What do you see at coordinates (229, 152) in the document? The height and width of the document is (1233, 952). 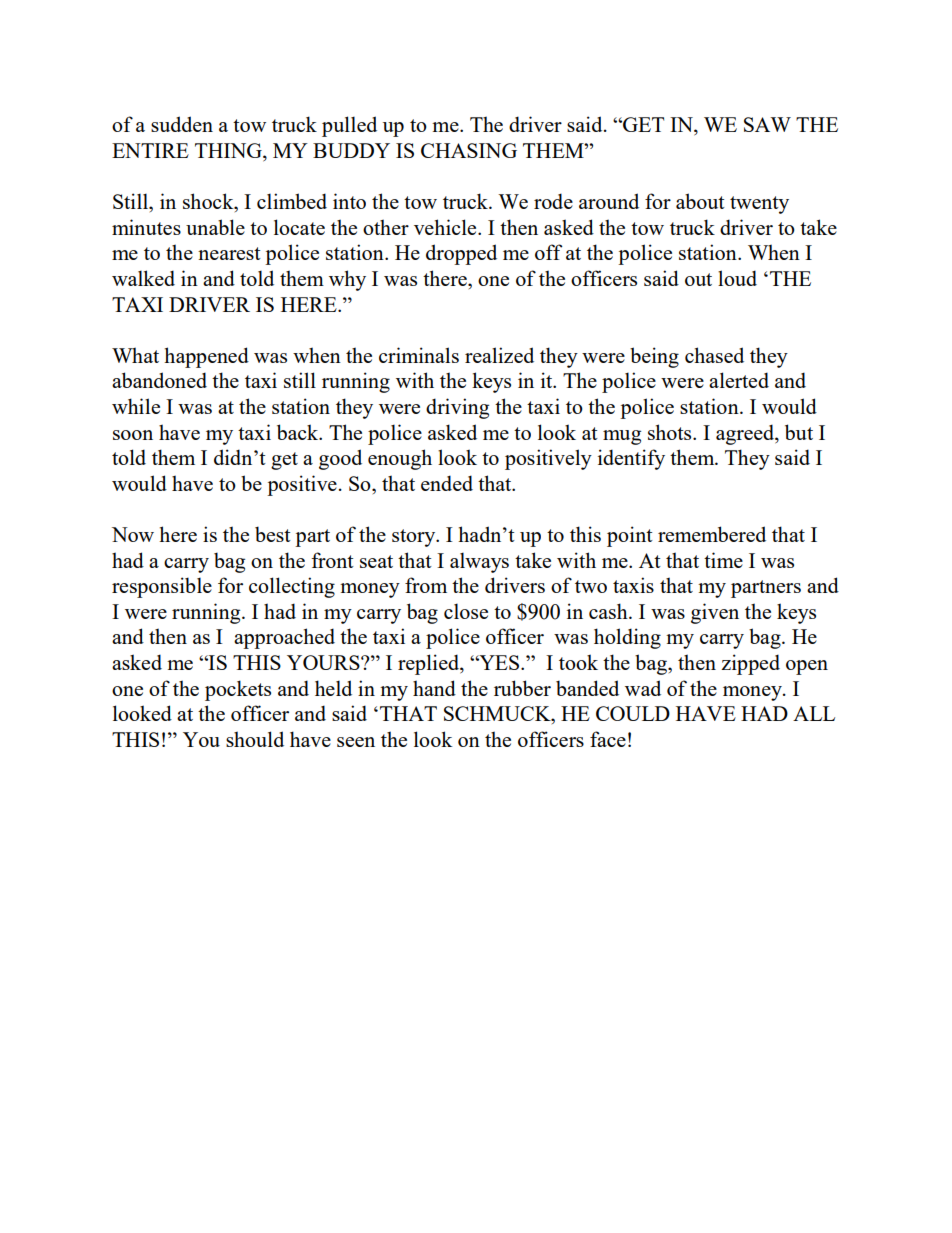 I see `THING` at bounding box center [229, 152].
